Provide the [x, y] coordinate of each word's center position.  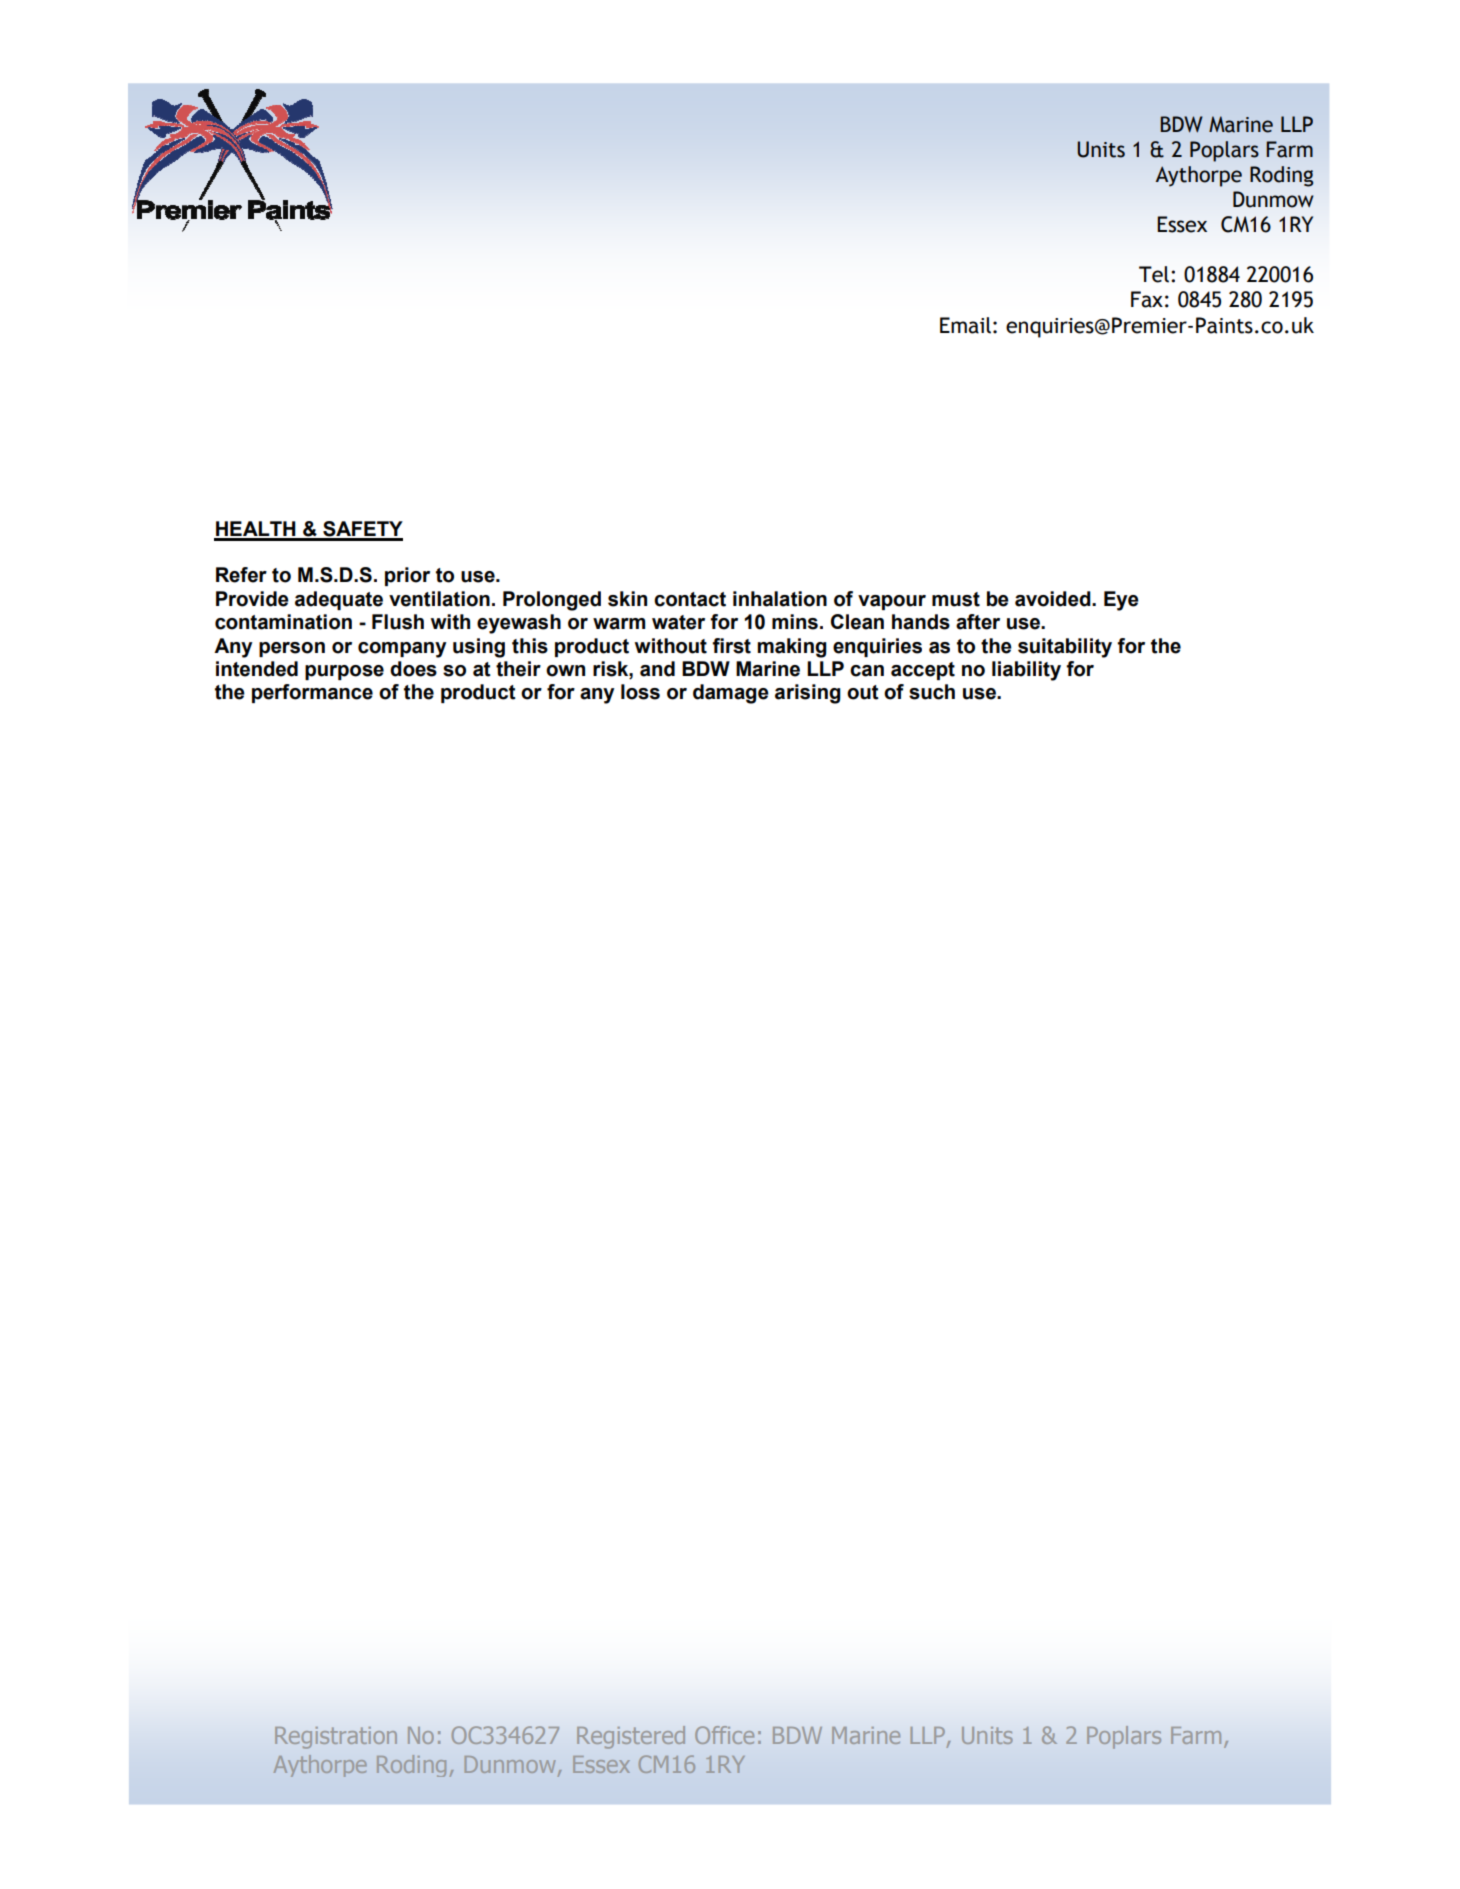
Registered [631, 1737]
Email [965, 325]
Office [724, 1735]
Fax [1147, 299]
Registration [336, 1738]
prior [407, 576]
